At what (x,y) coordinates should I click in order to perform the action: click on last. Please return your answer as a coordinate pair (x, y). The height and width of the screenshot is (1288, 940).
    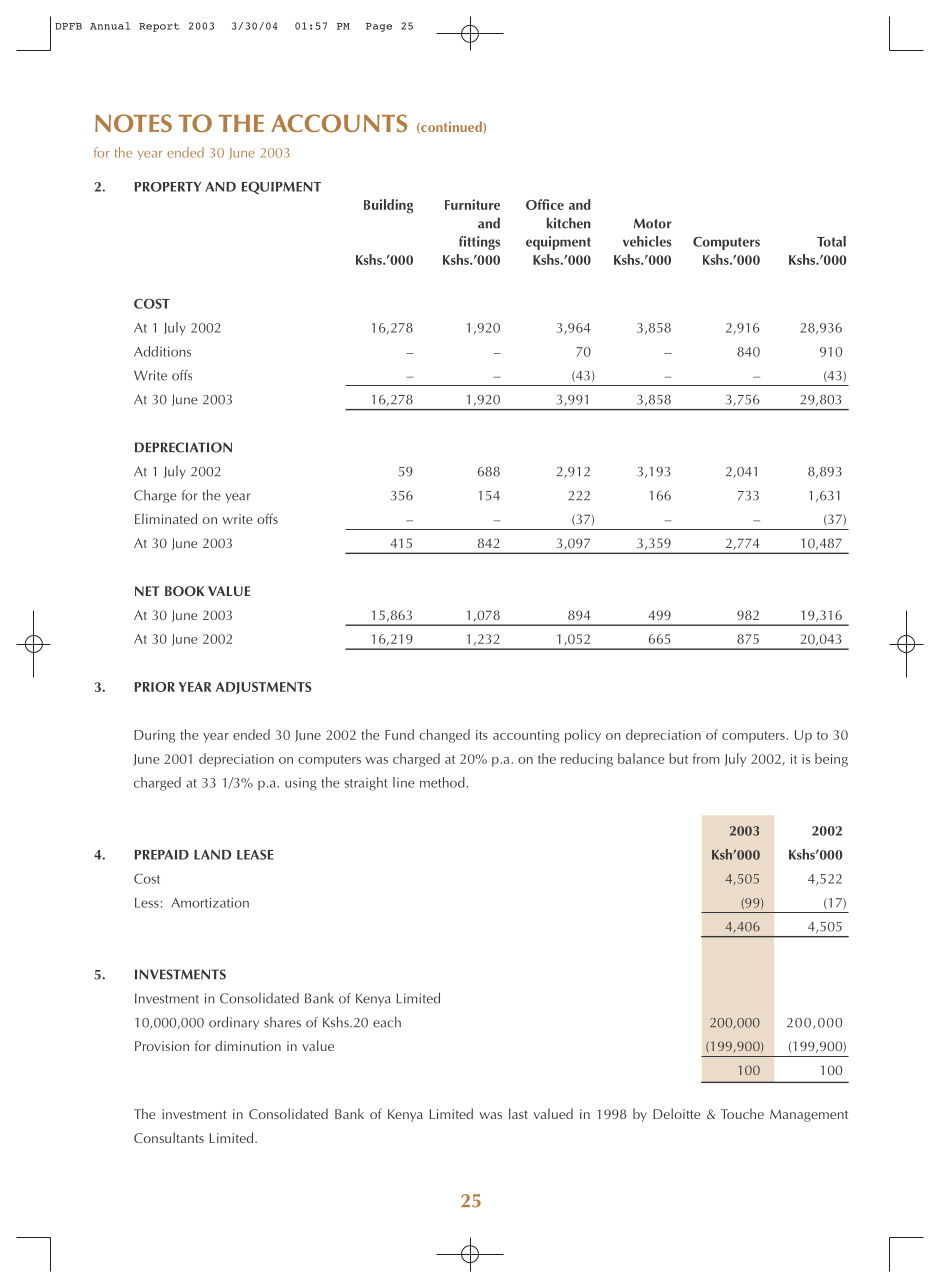
    Looking at the image, I should click on (518, 1113).
